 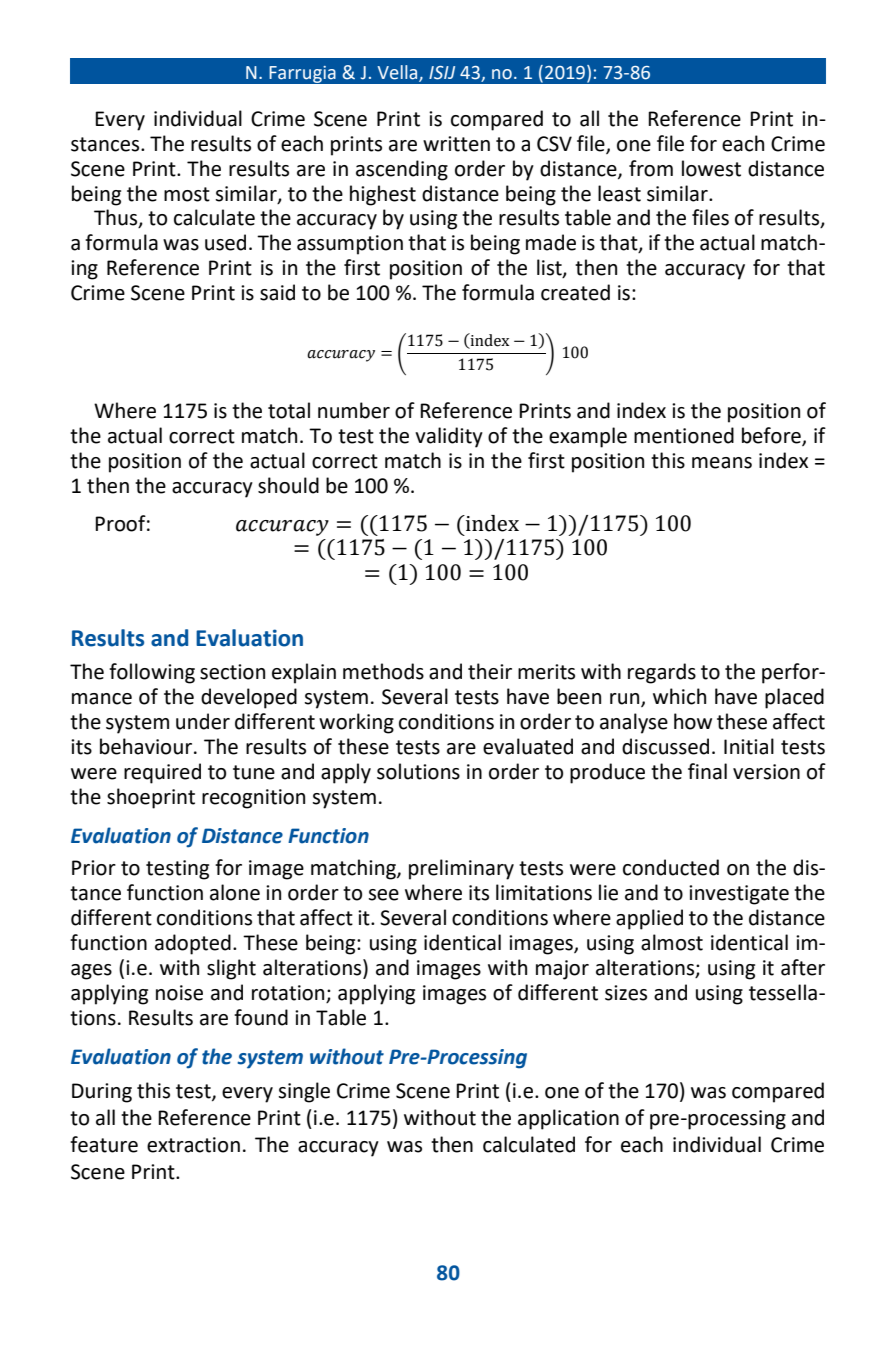 What do you see at coordinates (711, 168) in the document?
I see `lowest` at bounding box center [711, 168].
